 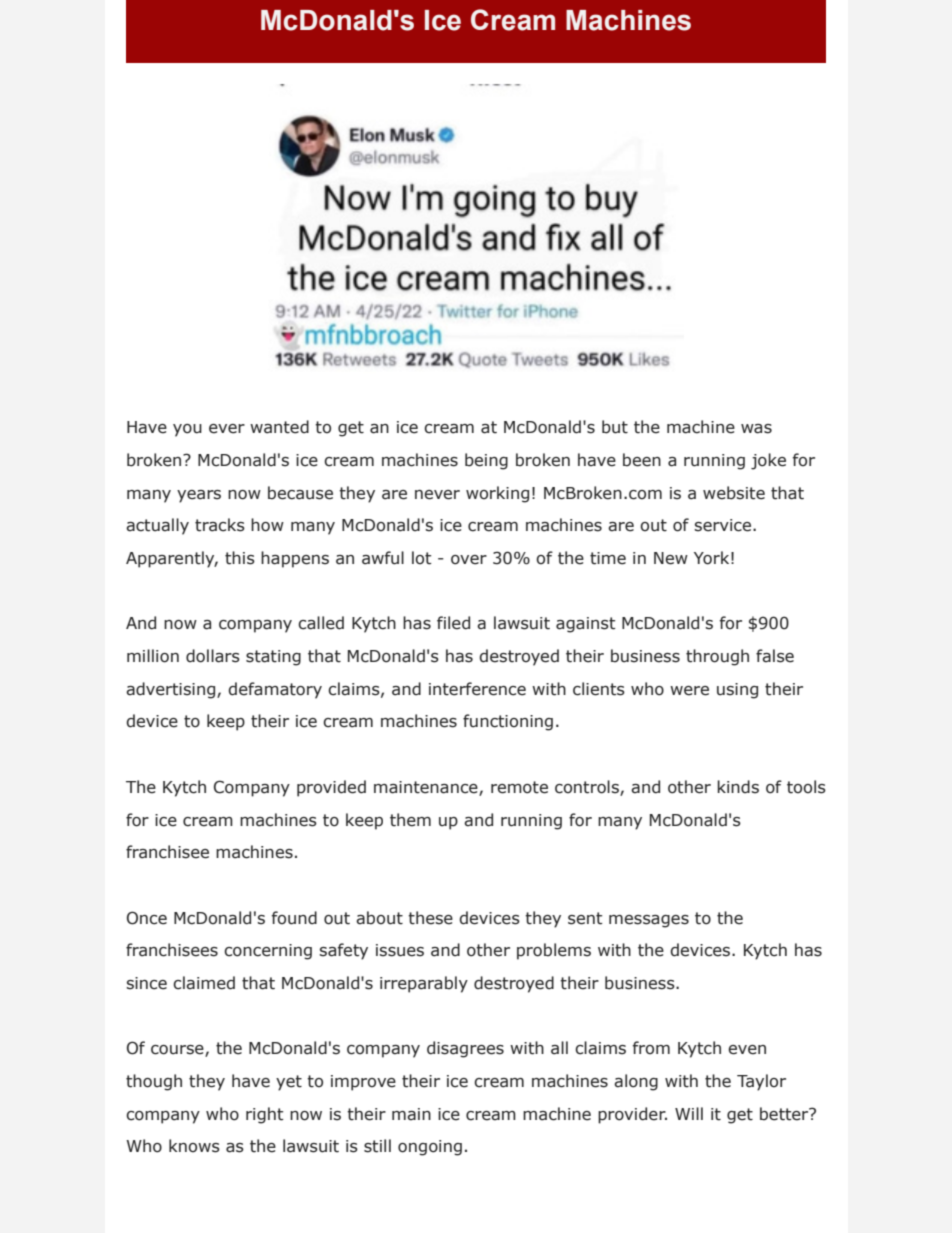 What do you see at coordinates (738, 787) in the screenshot?
I see `kinds` at bounding box center [738, 787].
